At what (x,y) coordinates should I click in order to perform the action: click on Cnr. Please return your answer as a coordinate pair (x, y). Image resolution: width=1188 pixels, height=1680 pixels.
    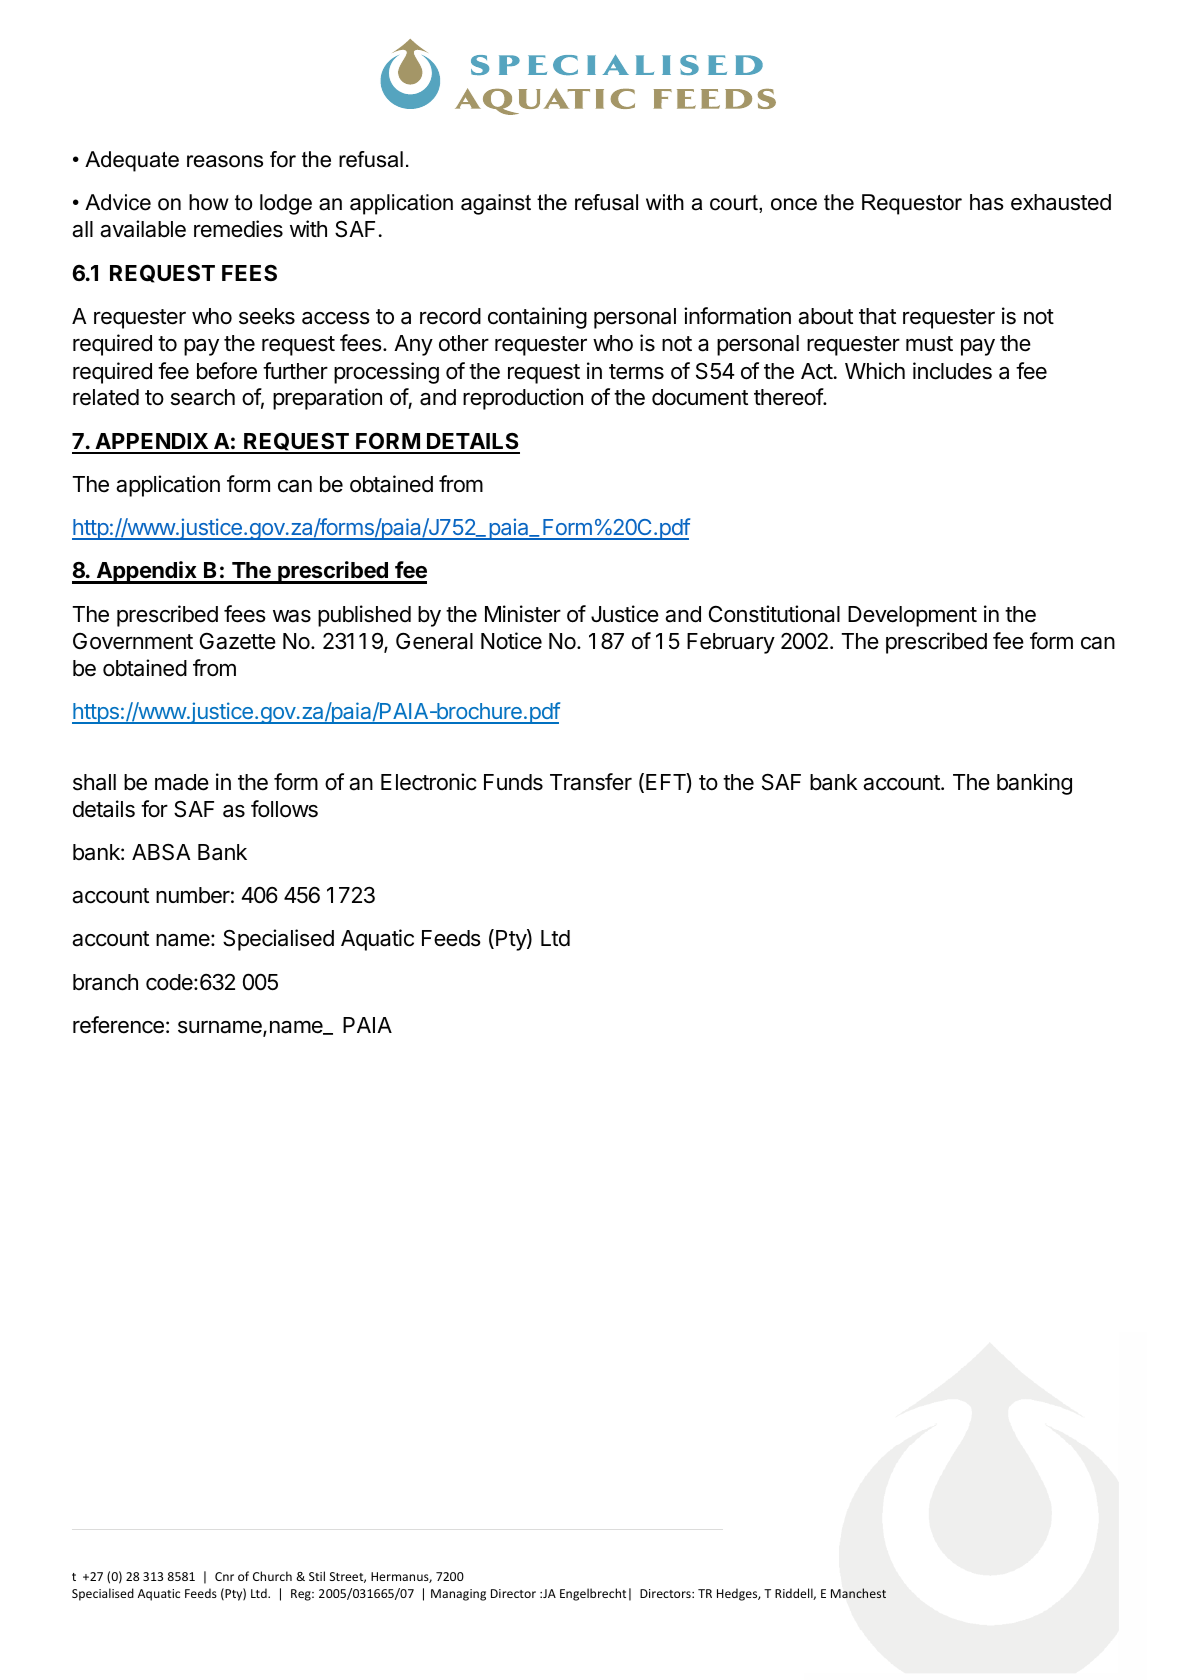
    Looking at the image, I should click on (224, 1576).
